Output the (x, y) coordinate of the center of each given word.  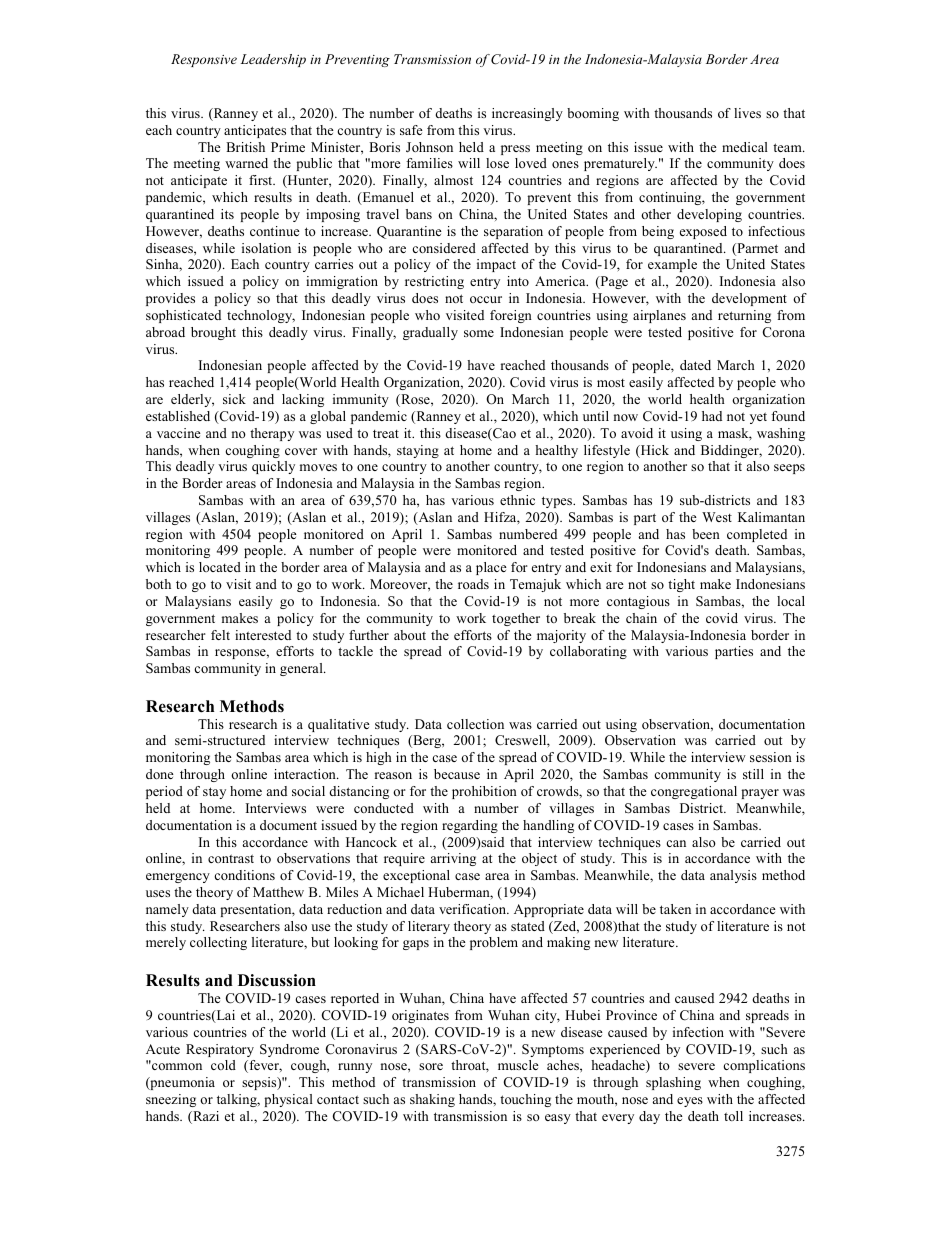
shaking (432, 1100)
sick (234, 399)
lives (747, 113)
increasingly (527, 114)
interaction (306, 774)
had (712, 416)
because (457, 774)
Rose (415, 400)
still (753, 774)
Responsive (204, 60)
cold (223, 1065)
